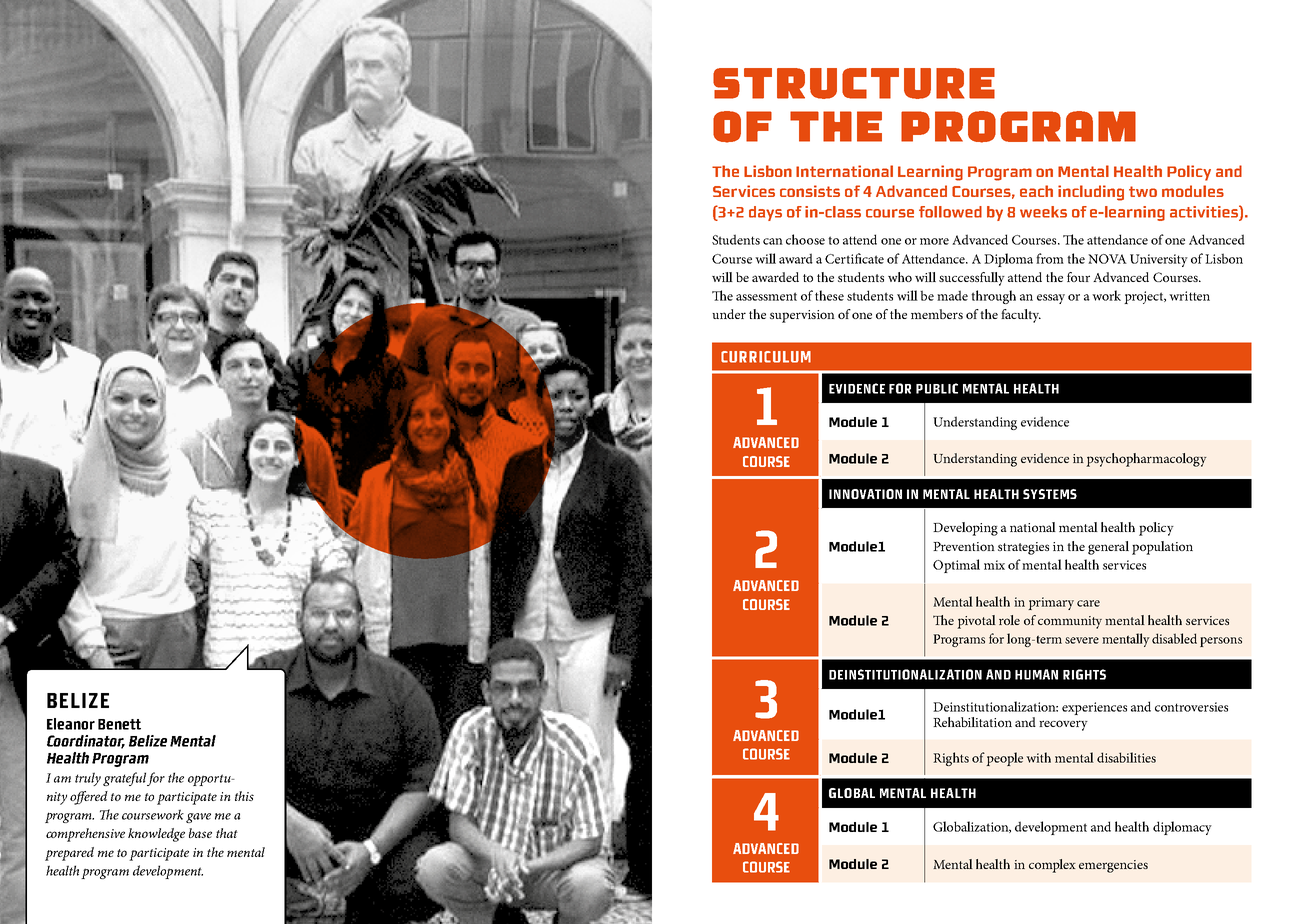  I want to click on care, so click(1088, 603).
